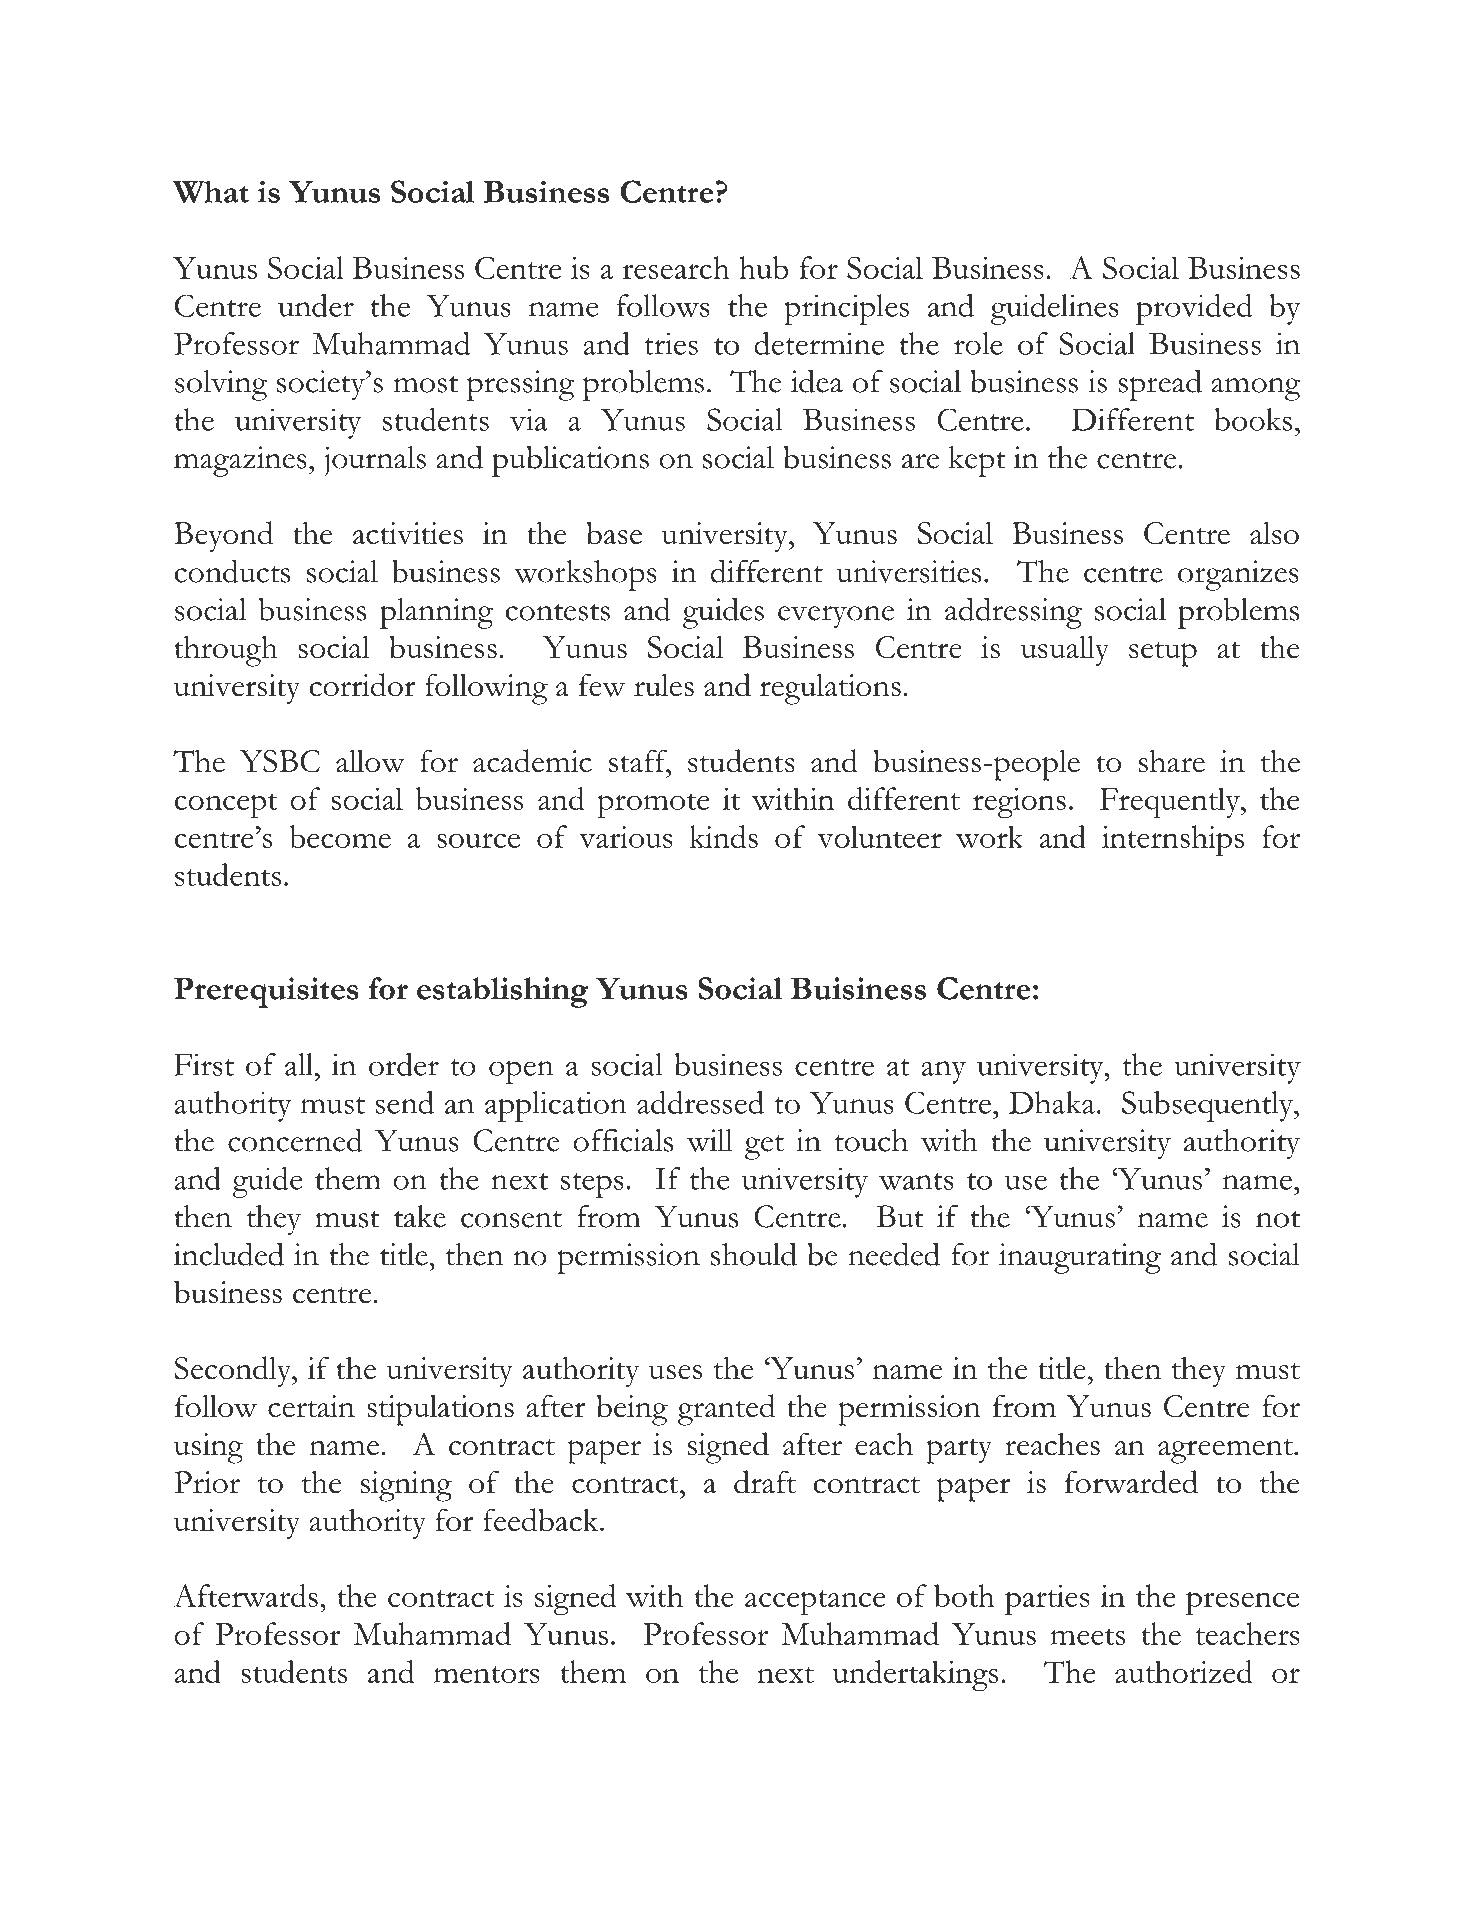  What do you see at coordinates (724, 836) in the page?
I see `kinds` at bounding box center [724, 836].
